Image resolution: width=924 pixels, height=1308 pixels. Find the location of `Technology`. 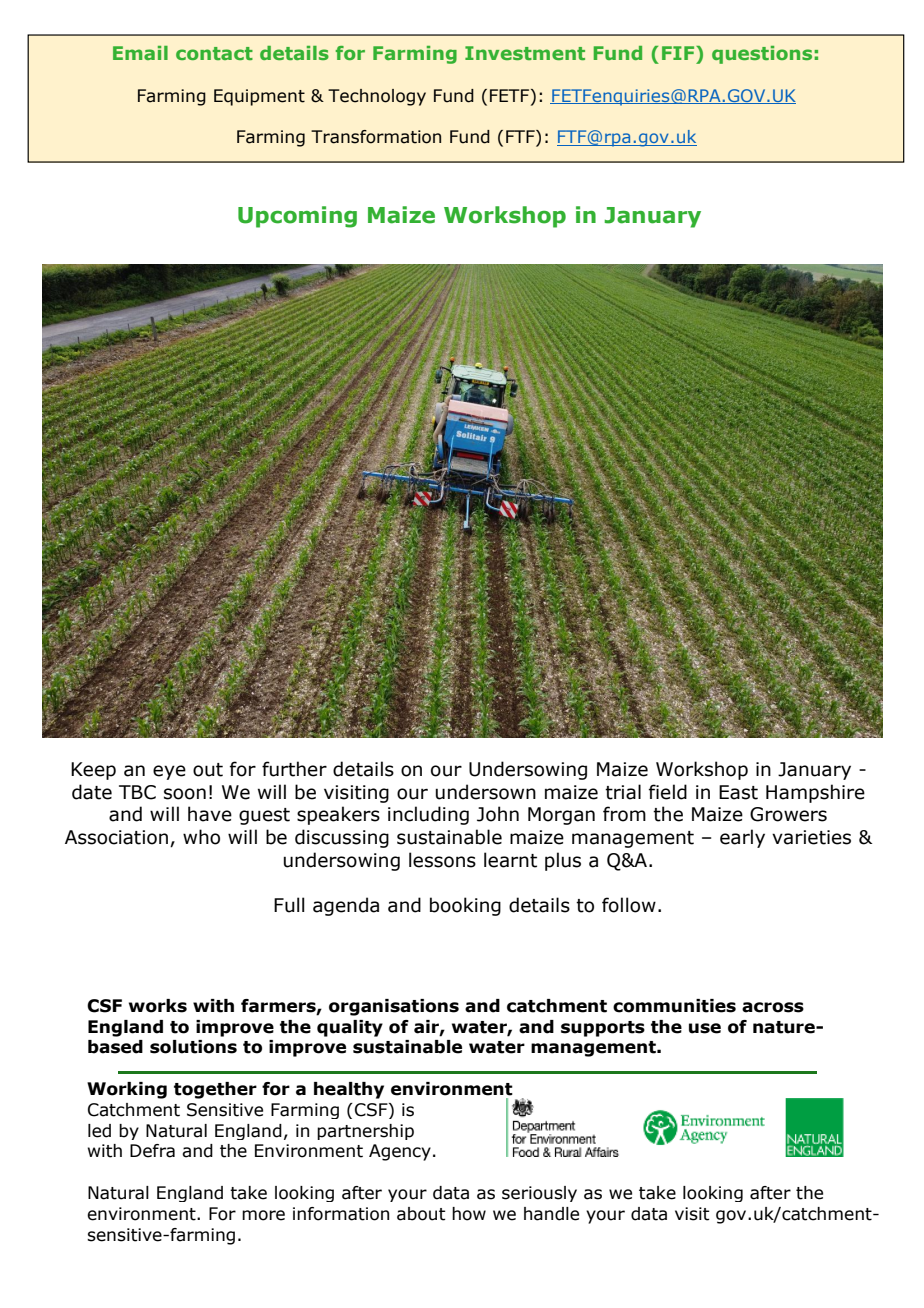

Technology is located at coordinates (377, 97).
